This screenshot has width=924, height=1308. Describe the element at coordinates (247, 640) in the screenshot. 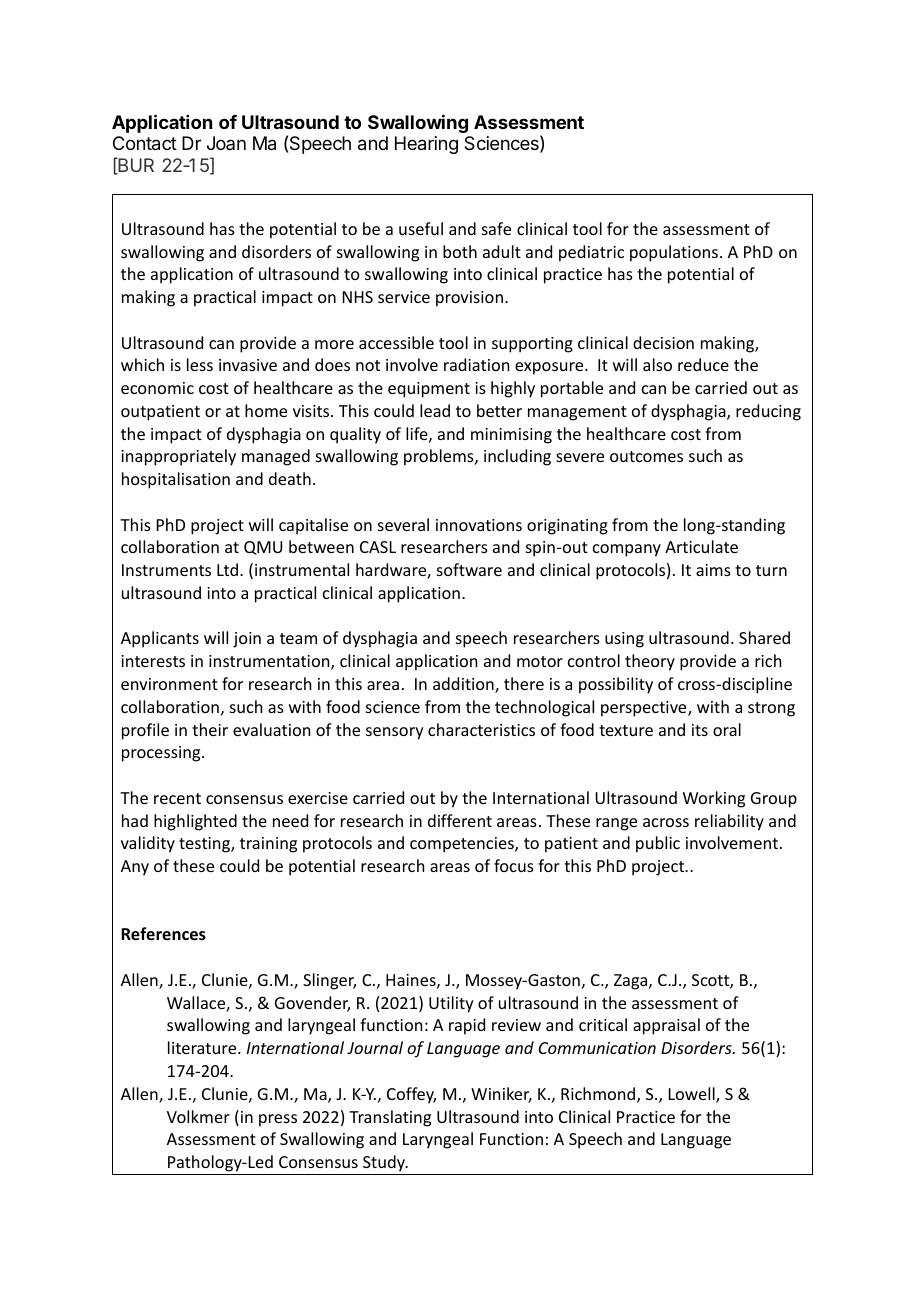

I see `join` at that location.
